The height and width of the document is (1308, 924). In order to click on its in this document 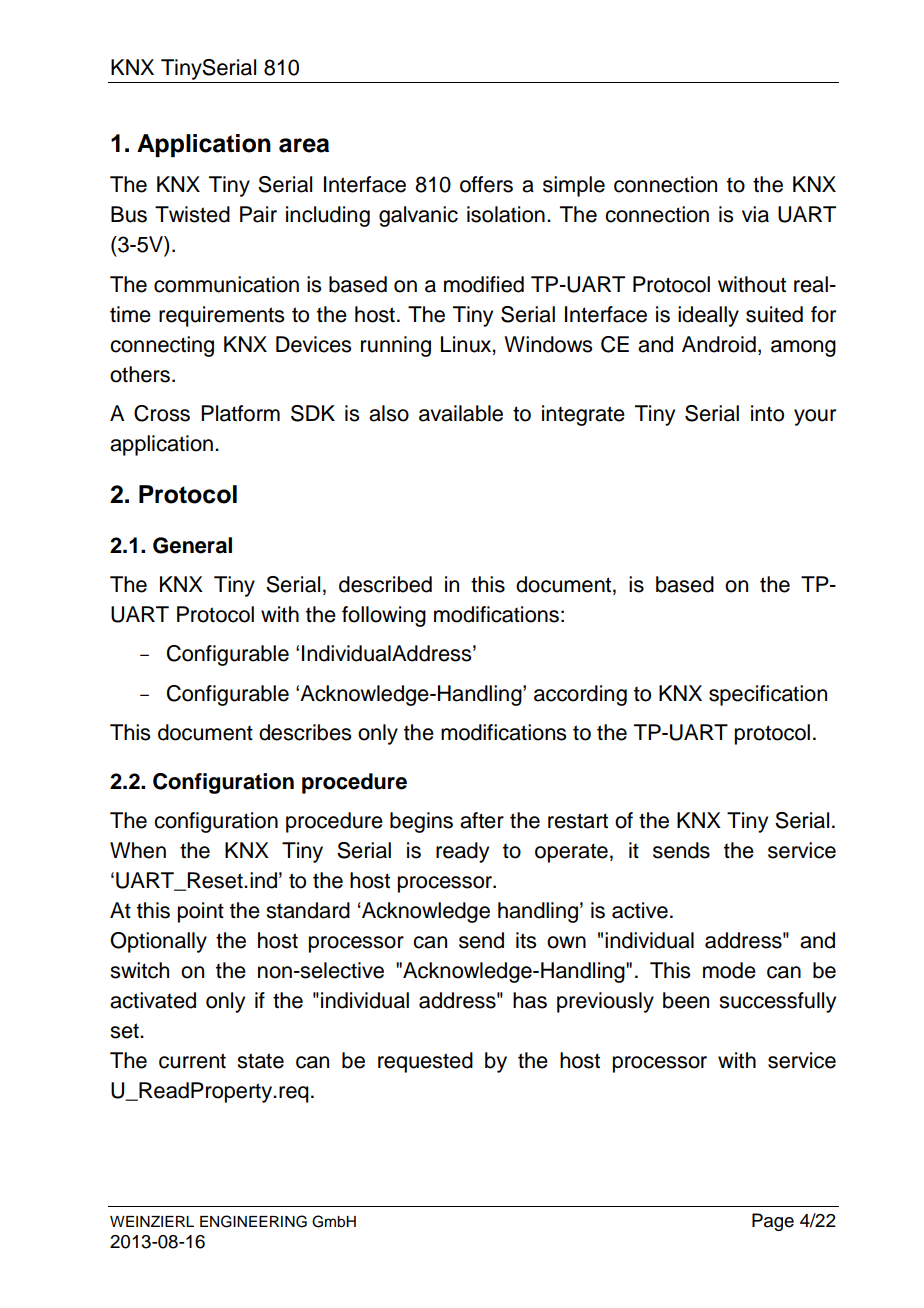, I will do `click(526, 940)`.
